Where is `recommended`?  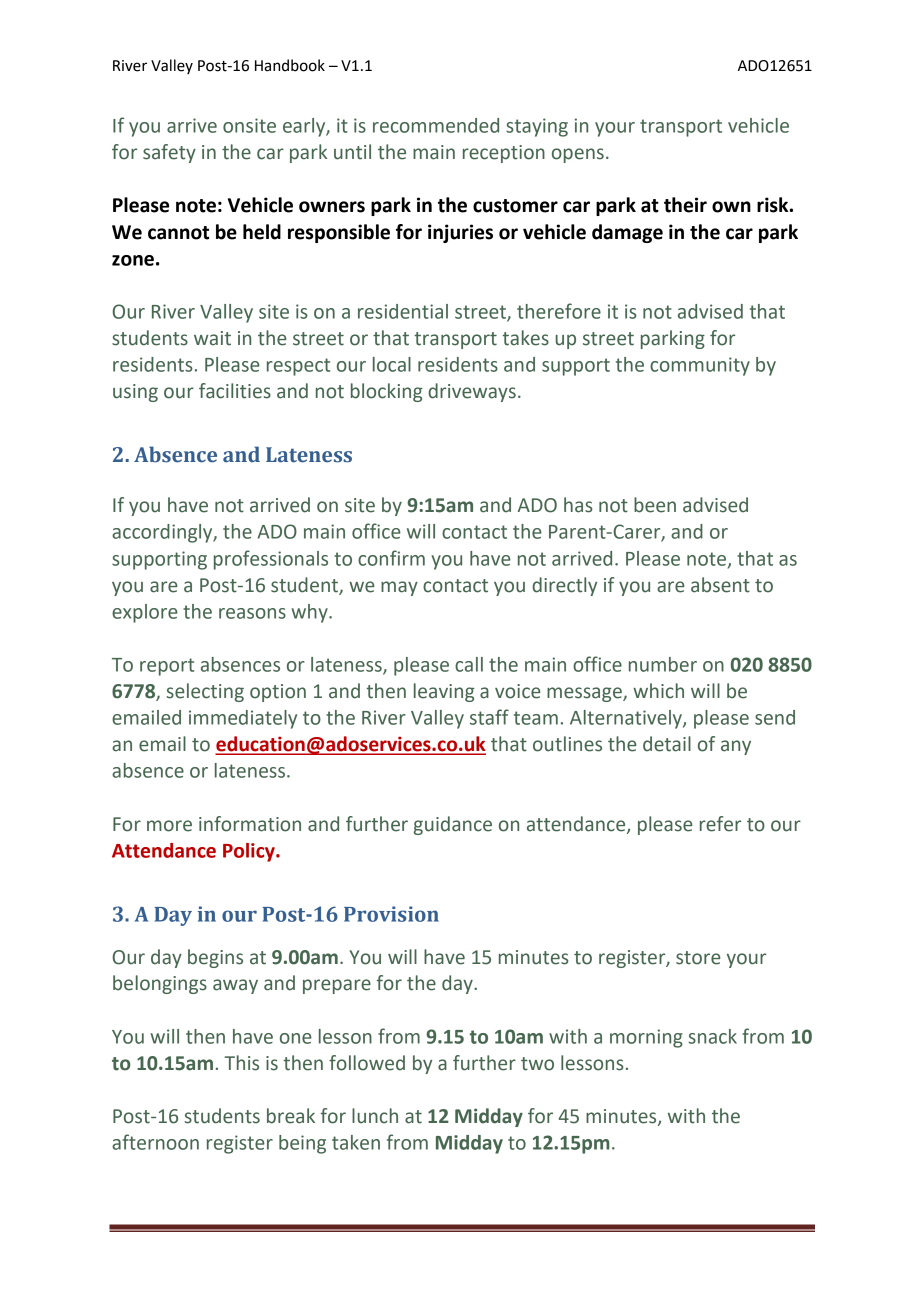 recommended is located at coordinates (436, 125).
